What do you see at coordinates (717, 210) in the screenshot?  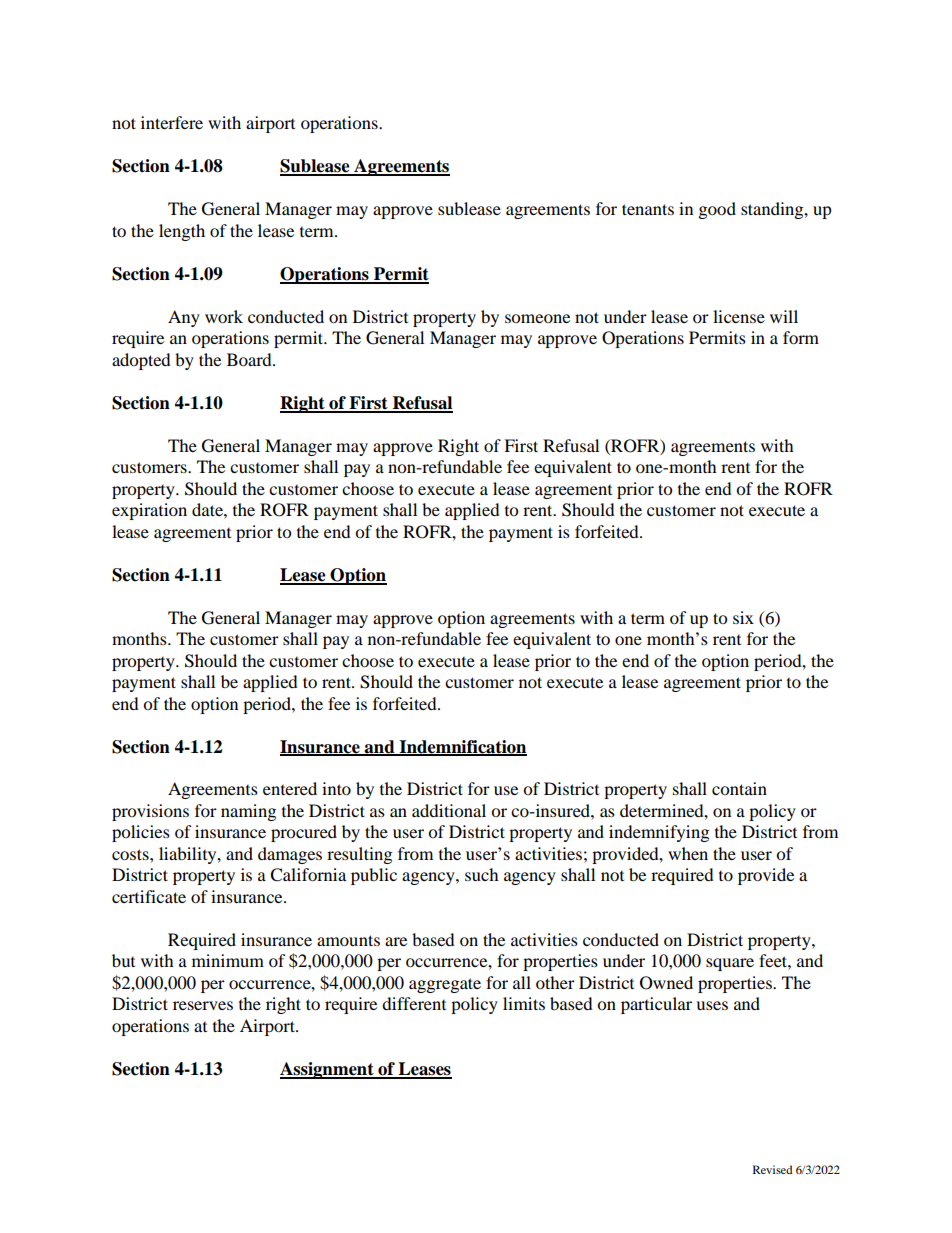 I see `good` at bounding box center [717, 210].
